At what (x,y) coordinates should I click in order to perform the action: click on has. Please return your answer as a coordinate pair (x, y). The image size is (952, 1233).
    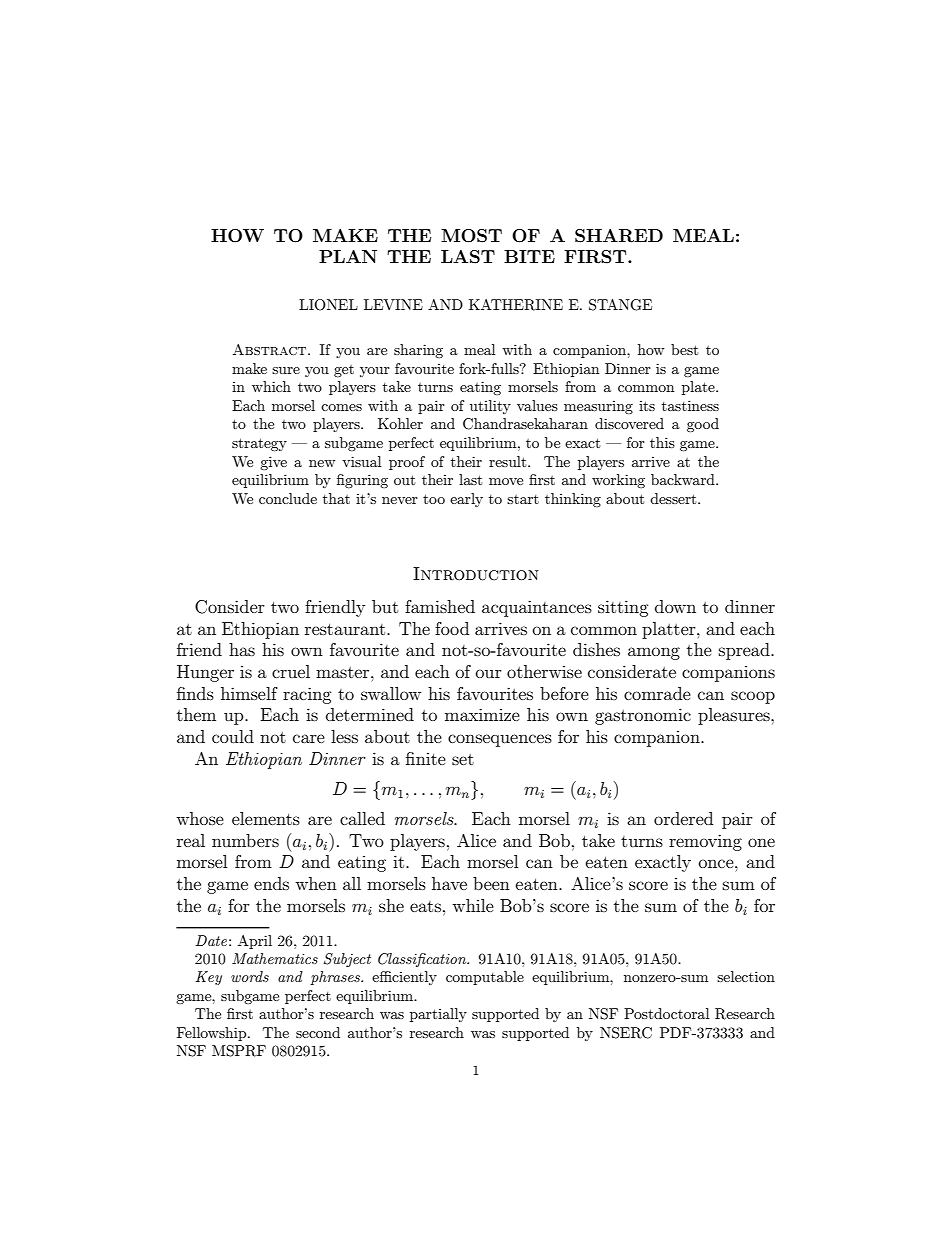
    Looking at the image, I should click on (242, 649).
